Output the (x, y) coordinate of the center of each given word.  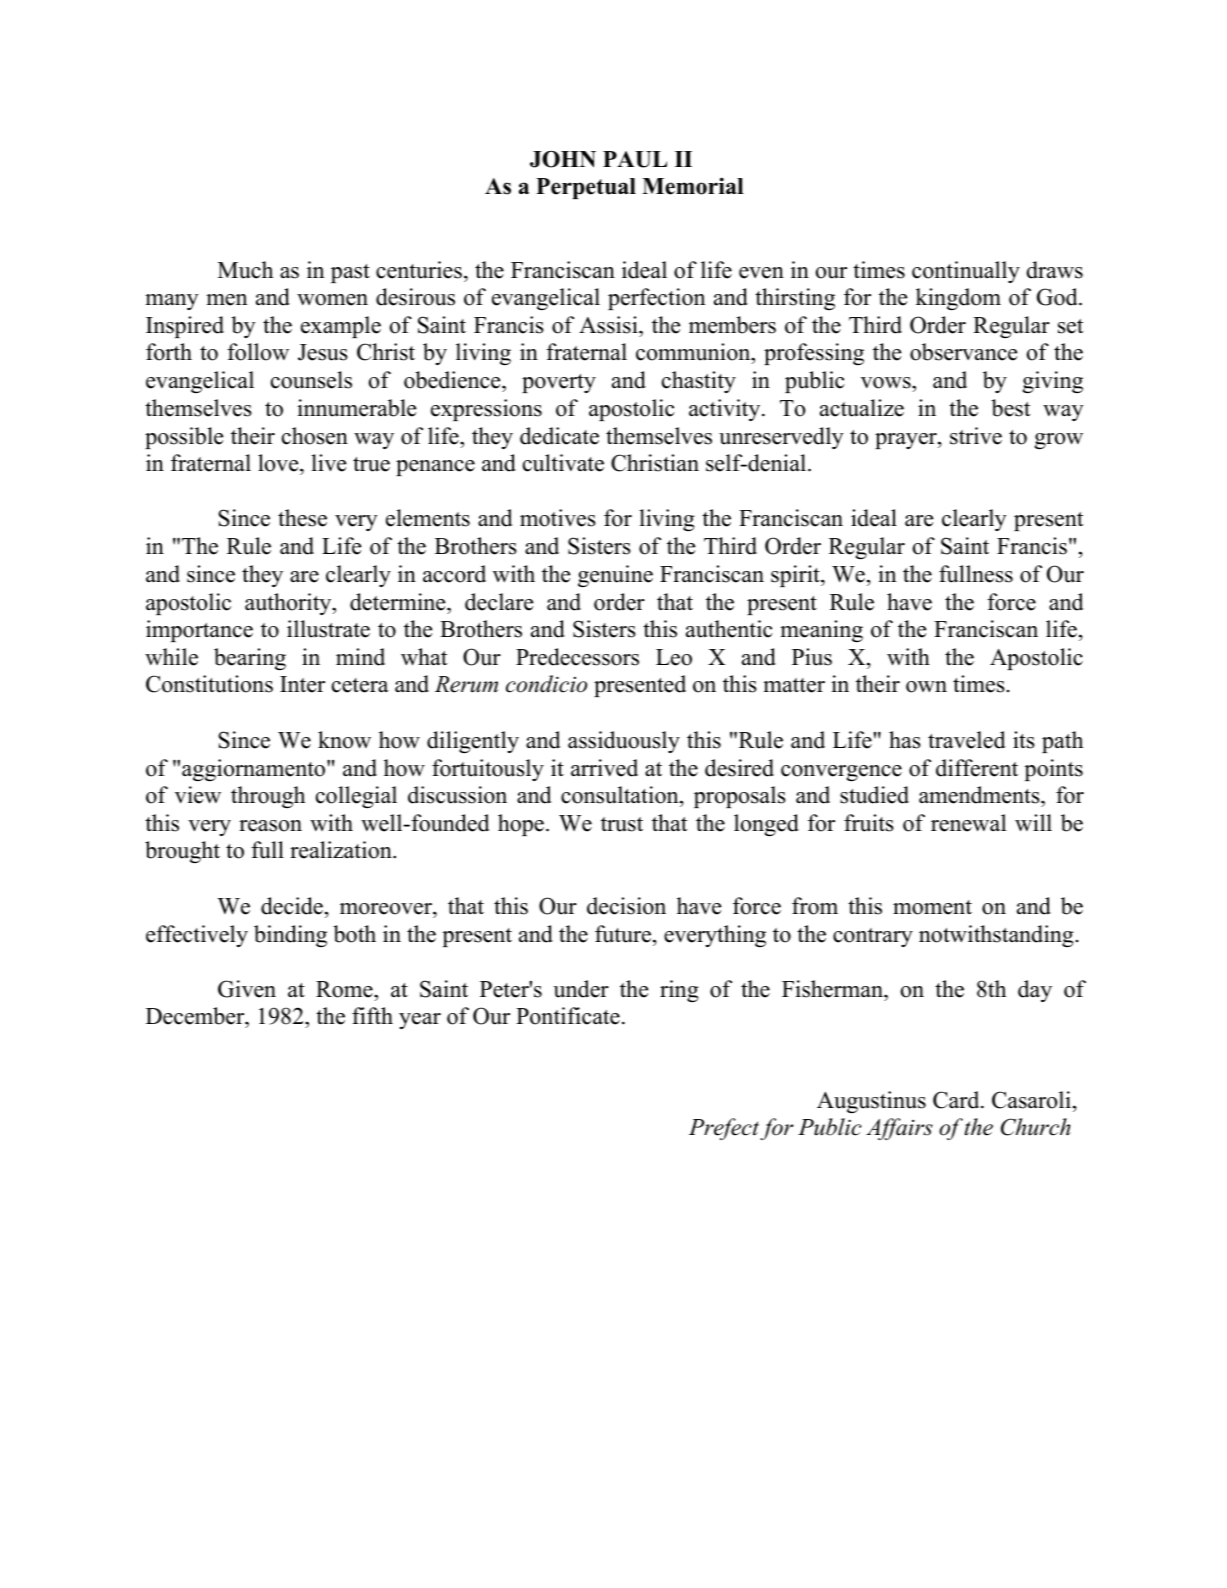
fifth (372, 1015)
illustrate (328, 629)
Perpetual (586, 188)
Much (245, 270)
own (926, 687)
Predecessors (577, 657)
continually (966, 272)
